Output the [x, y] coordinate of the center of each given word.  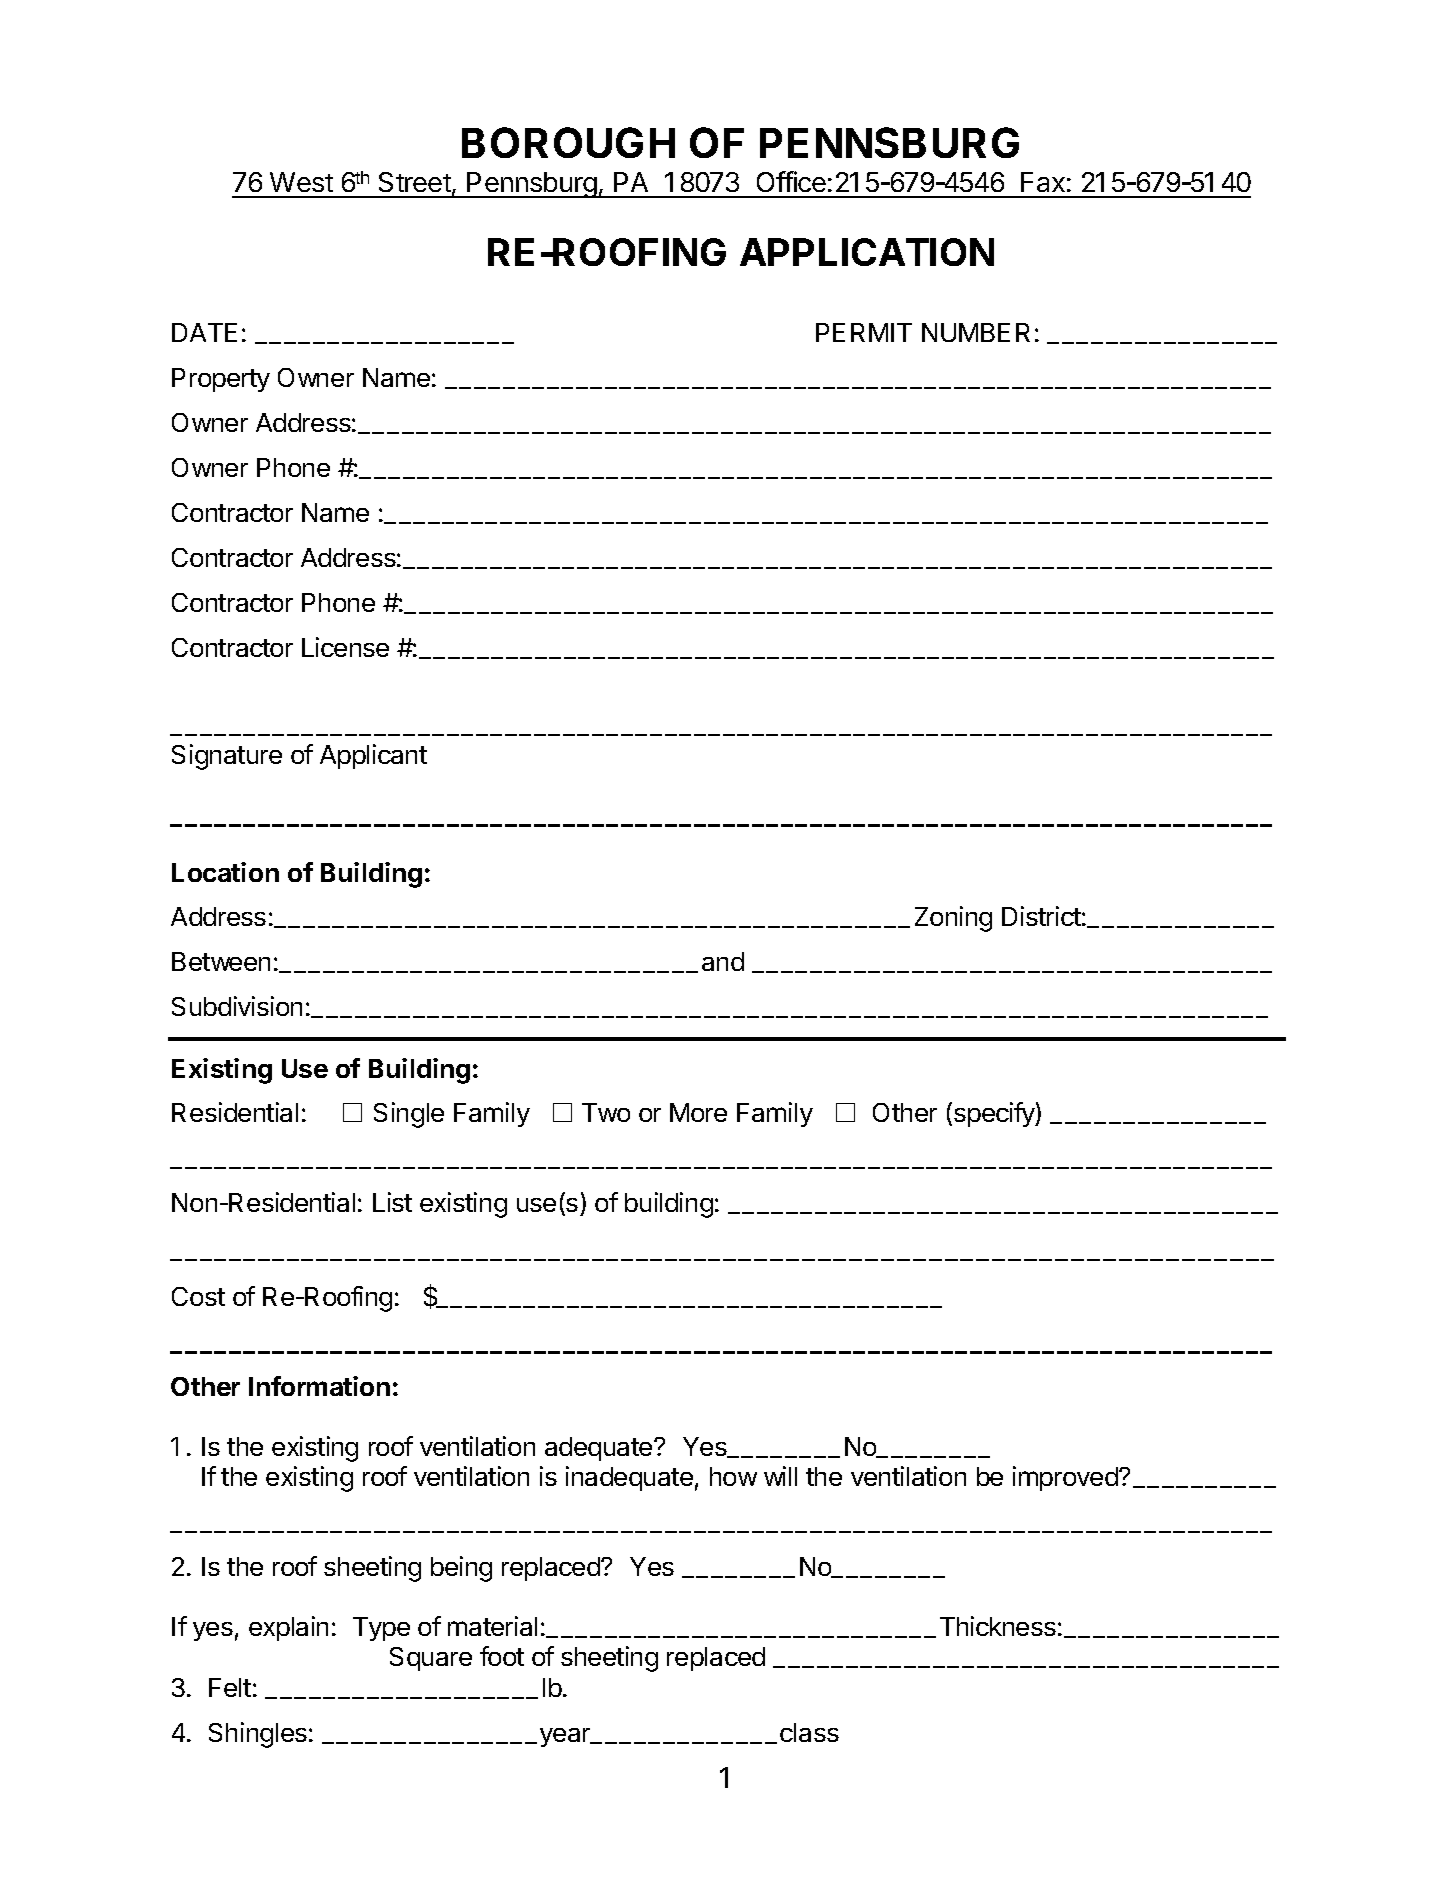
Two [606, 1112]
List [392, 1202]
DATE [204, 332]
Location [225, 872]
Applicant [373, 756]
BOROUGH [568, 142]
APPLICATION [867, 252]
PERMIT [864, 332]
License [345, 647]
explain [288, 1628]
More [698, 1112]
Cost [198, 1296]
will [780, 1476]
